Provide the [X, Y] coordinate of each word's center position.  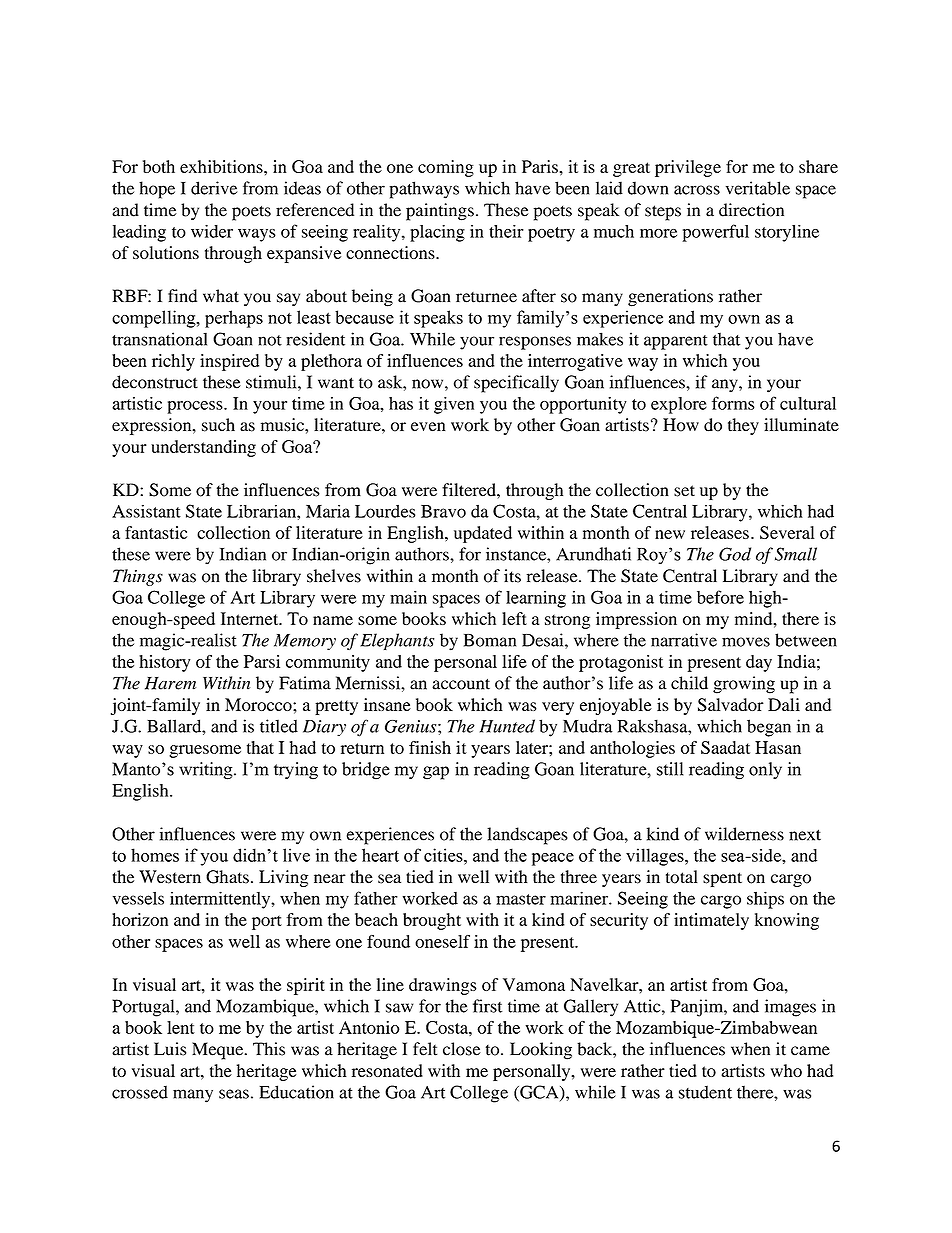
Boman [490, 640]
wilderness [744, 834]
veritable [758, 188]
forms [733, 403]
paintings [440, 212]
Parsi [262, 661]
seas [234, 1094]
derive [214, 188]
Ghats [227, 877]
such [218, 425]
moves [746, 642]
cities [444, 855]
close [462, 1049]
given [454, 405]
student [705, 1092]
